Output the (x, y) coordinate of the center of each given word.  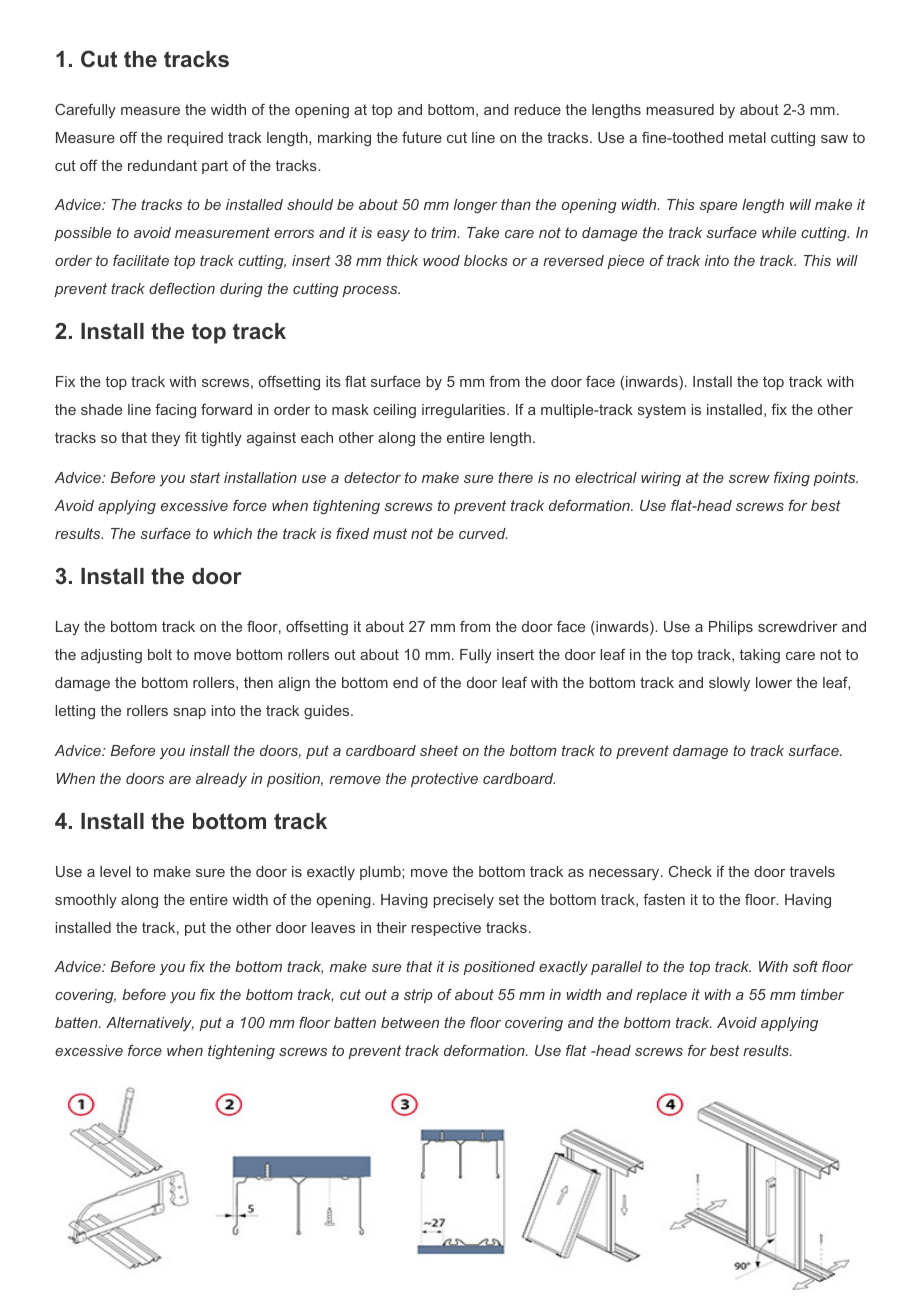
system (662, 411)
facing (175, 411)
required (195, 139)
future (422, 137)
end (405, 682)
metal (747, 137)
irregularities (465, 411)
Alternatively (150, 1024)
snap (190, 713)
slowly (729, 684)
